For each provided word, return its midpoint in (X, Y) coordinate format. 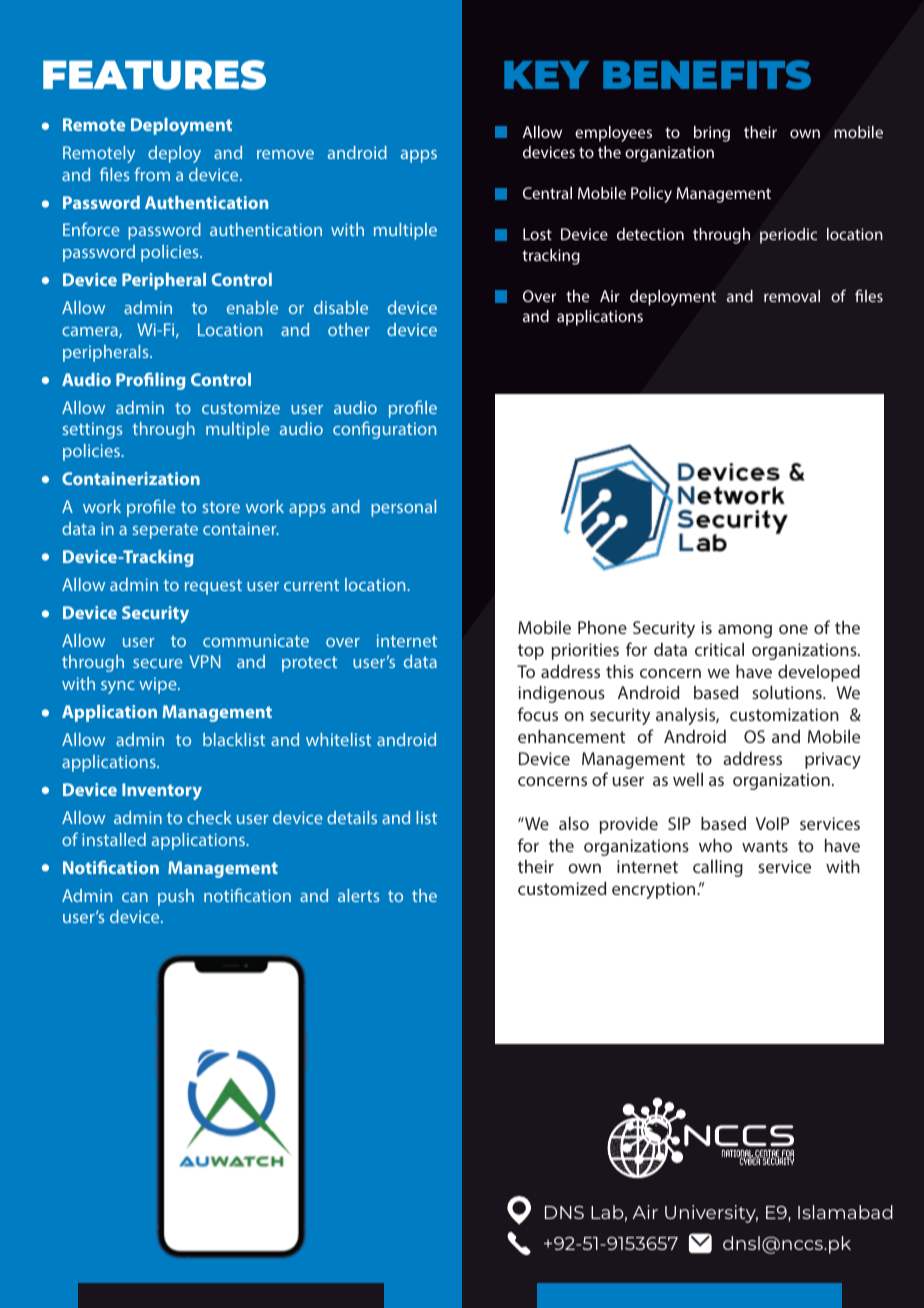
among (745, 631)
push (176, 897)
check (209, 817)
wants (765, 846)
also (574, 823)
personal (403, 508)
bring (712, 134)
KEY (546, 75)
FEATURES (154, 75)
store (221, 507)
